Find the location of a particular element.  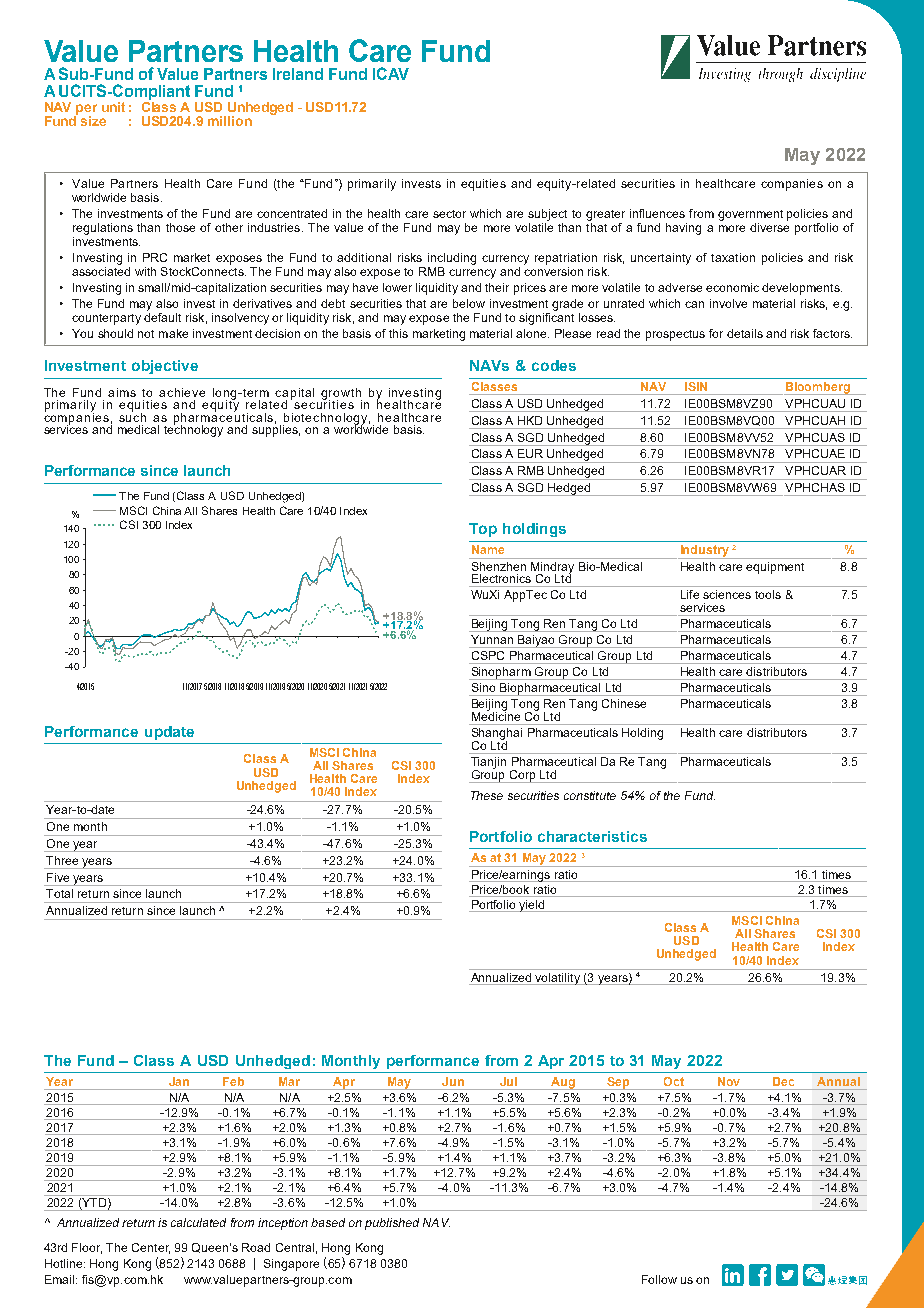

Top is located at coordinates (483, 530).
